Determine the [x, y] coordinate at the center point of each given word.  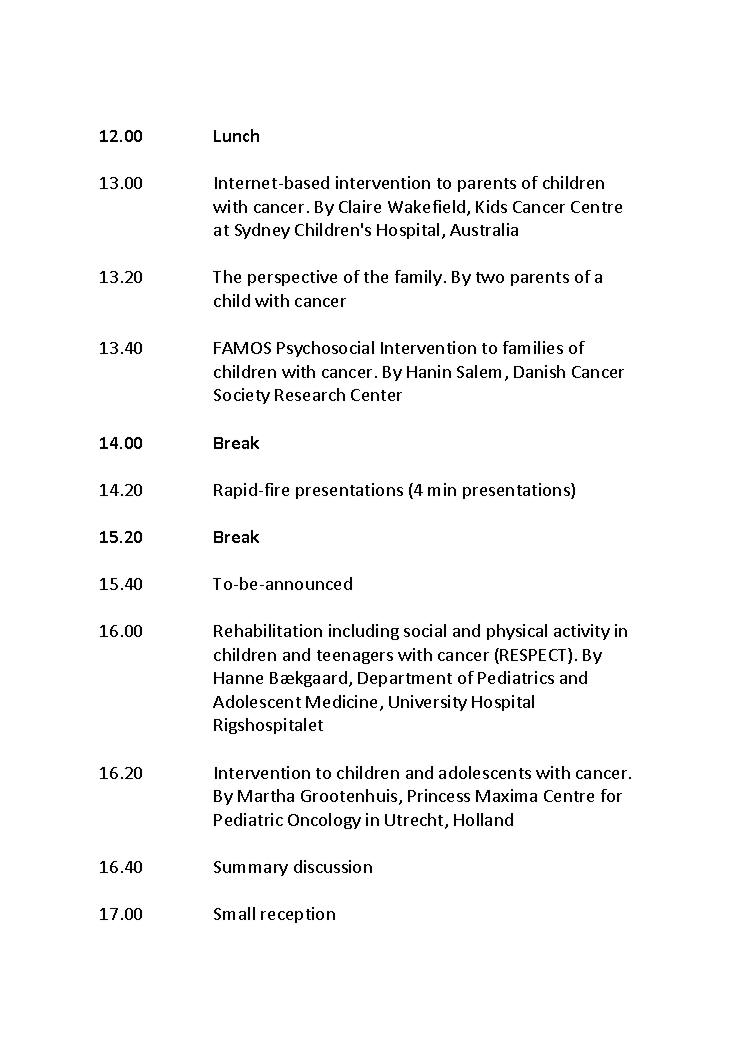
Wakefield [428, 208]
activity [582, 632]
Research [310, 394]
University [428, 703]
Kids [491, 206]
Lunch [236, 135]
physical [517, 632]
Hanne [238, 678]
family [418, 278]
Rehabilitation [268, 630]
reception [298, 915]
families [533, 347]
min [442, 489]
